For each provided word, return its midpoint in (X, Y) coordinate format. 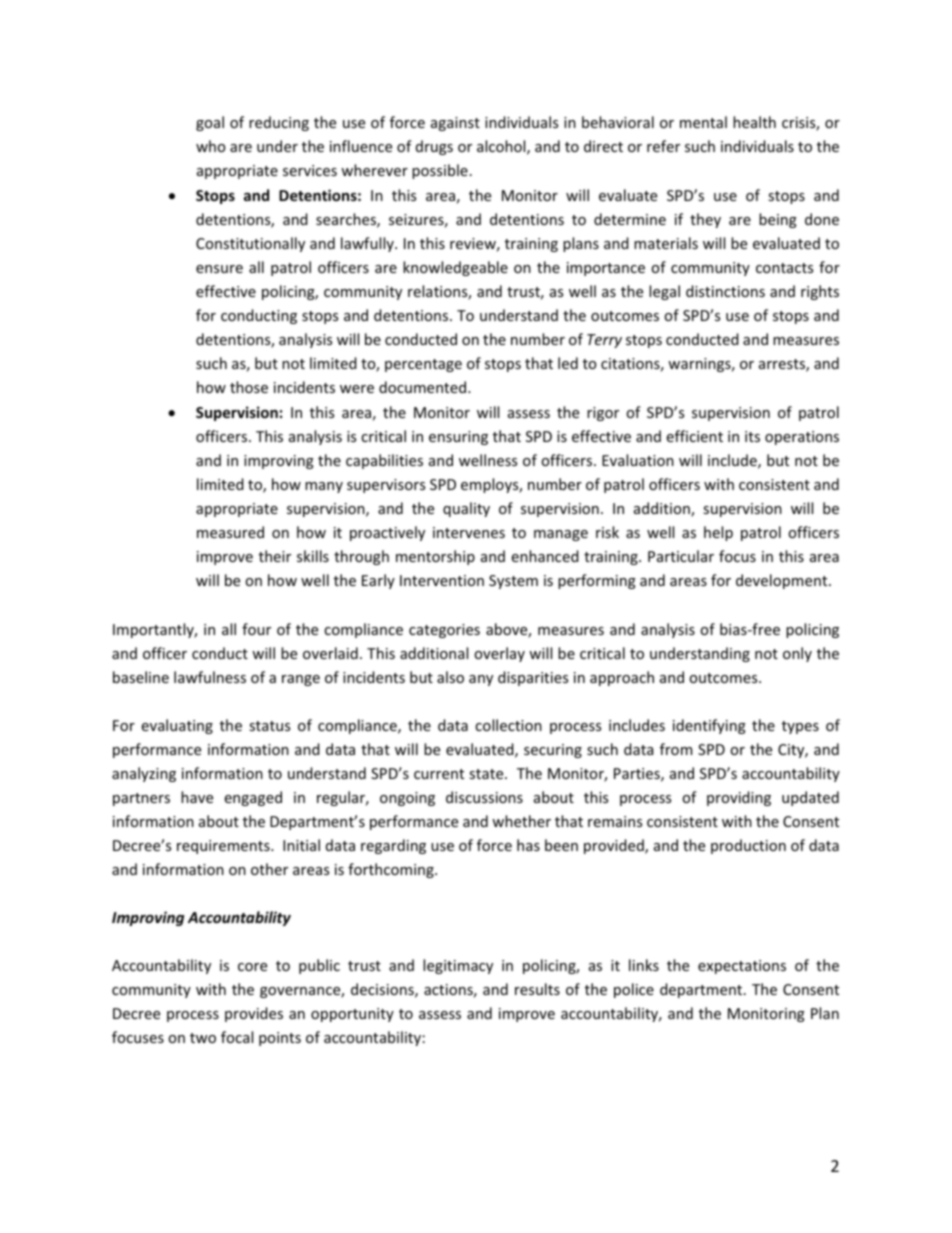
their (275, 556)
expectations (742, 967)
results (537, 989)
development (783, 581)
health (754, 122)
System (513, 582)
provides (254, 1014)
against (455, 124)
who (210, 146)
